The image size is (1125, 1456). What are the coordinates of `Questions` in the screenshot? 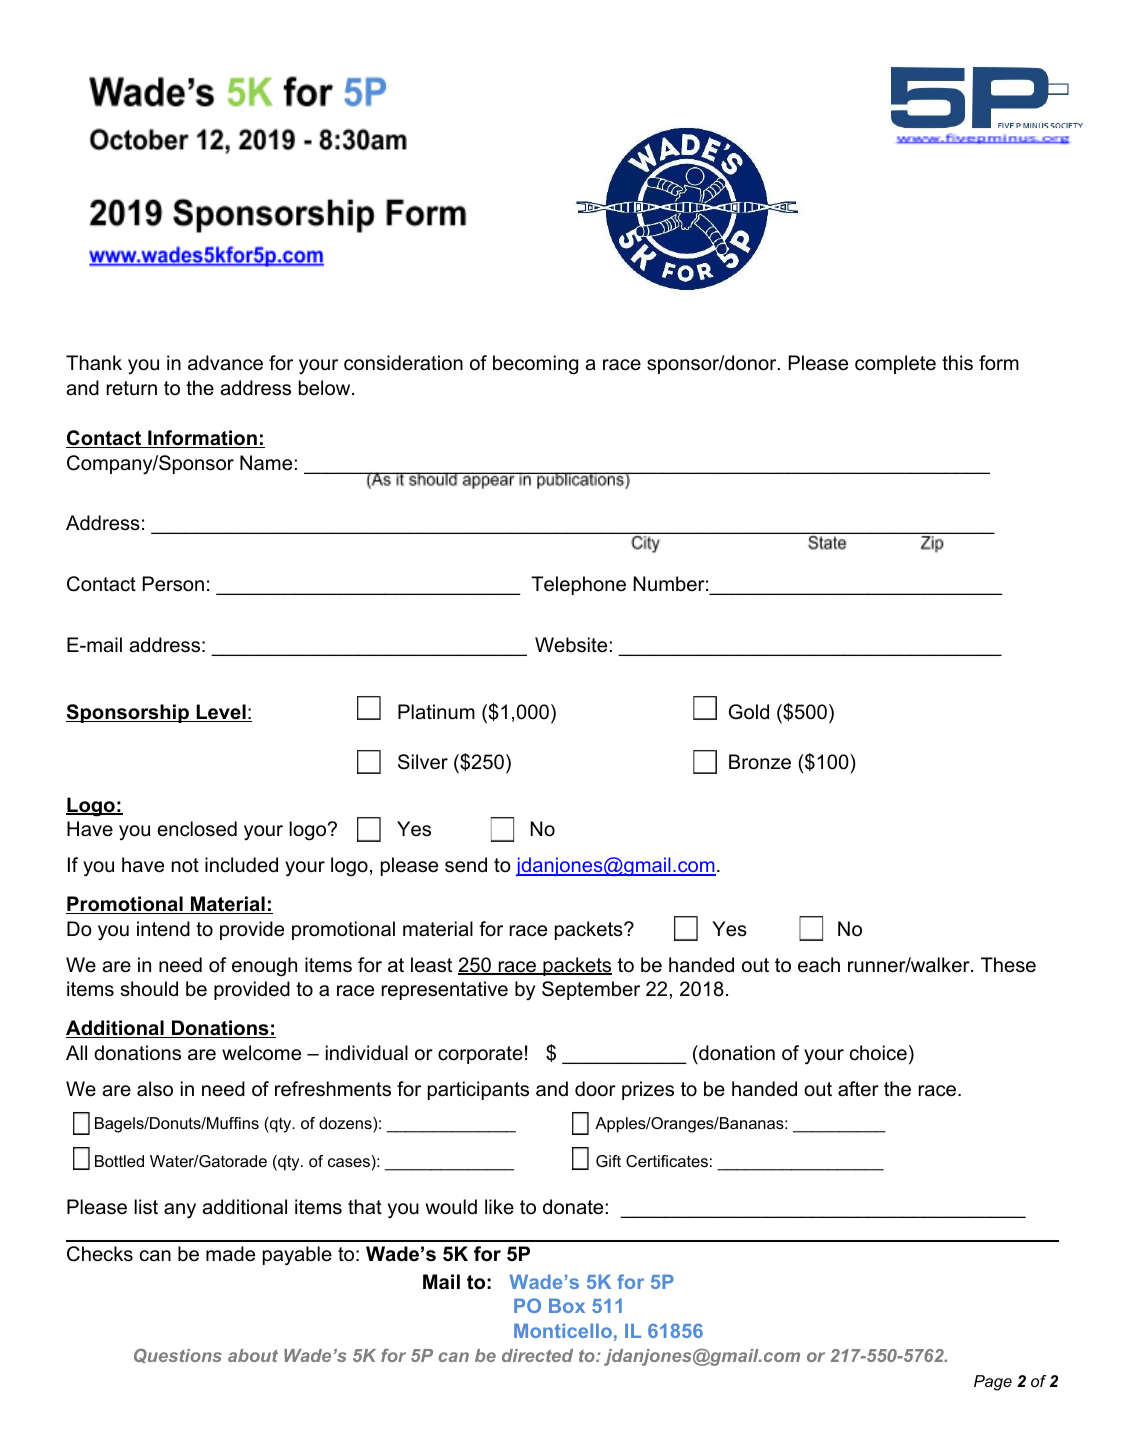 It's located at (178, 1356).
